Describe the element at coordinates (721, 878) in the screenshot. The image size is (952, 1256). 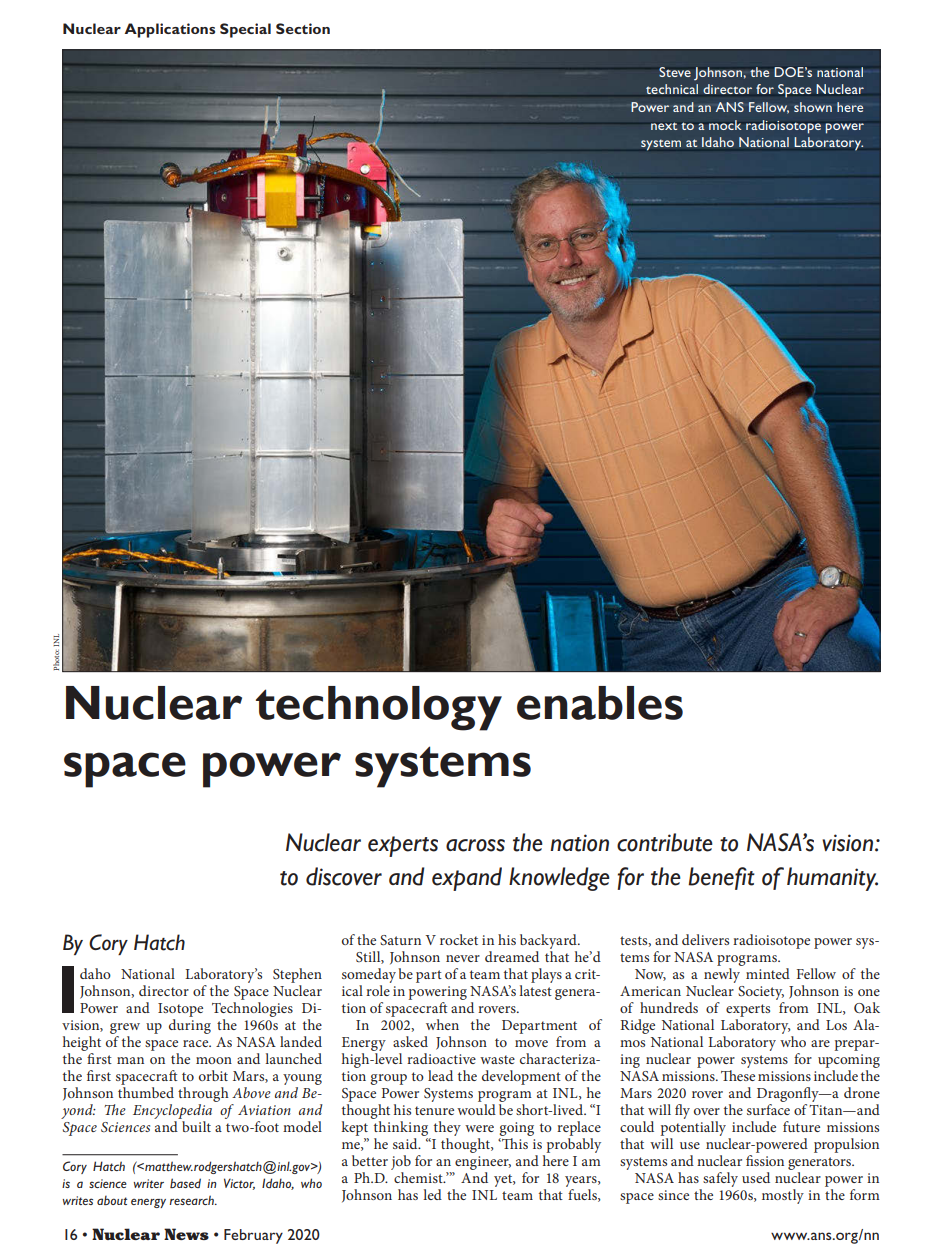
I see `benefit` at that location.
